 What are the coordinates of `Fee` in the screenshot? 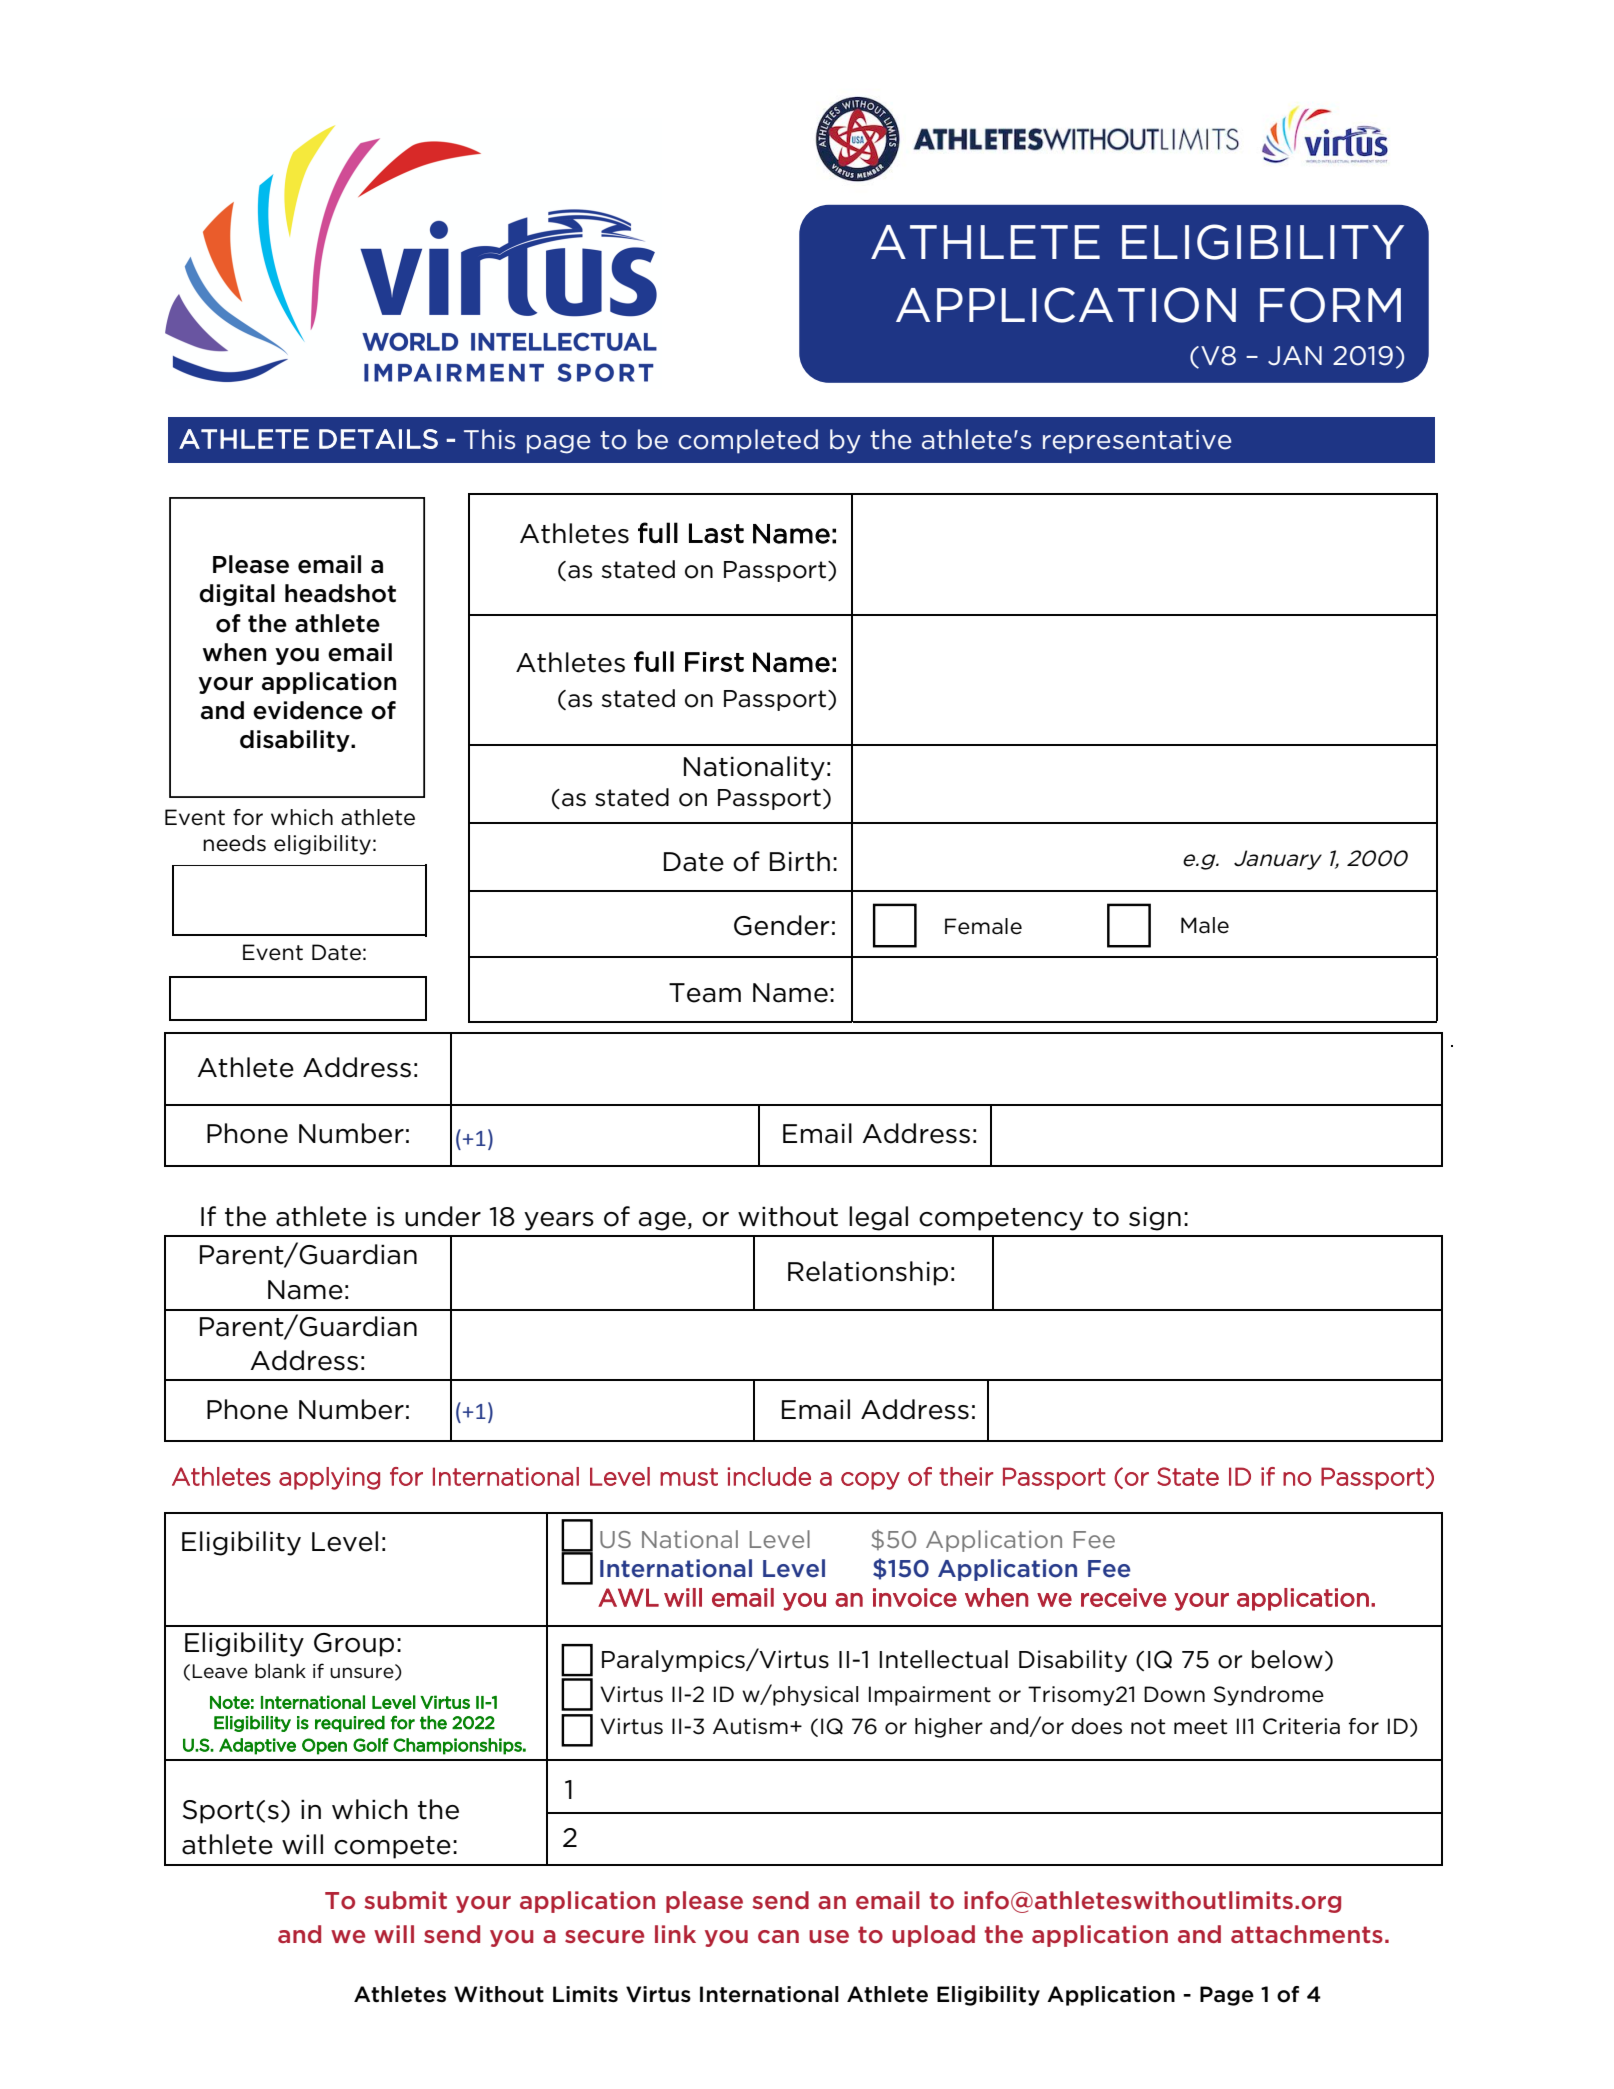 It's located at (1109, 1569).
